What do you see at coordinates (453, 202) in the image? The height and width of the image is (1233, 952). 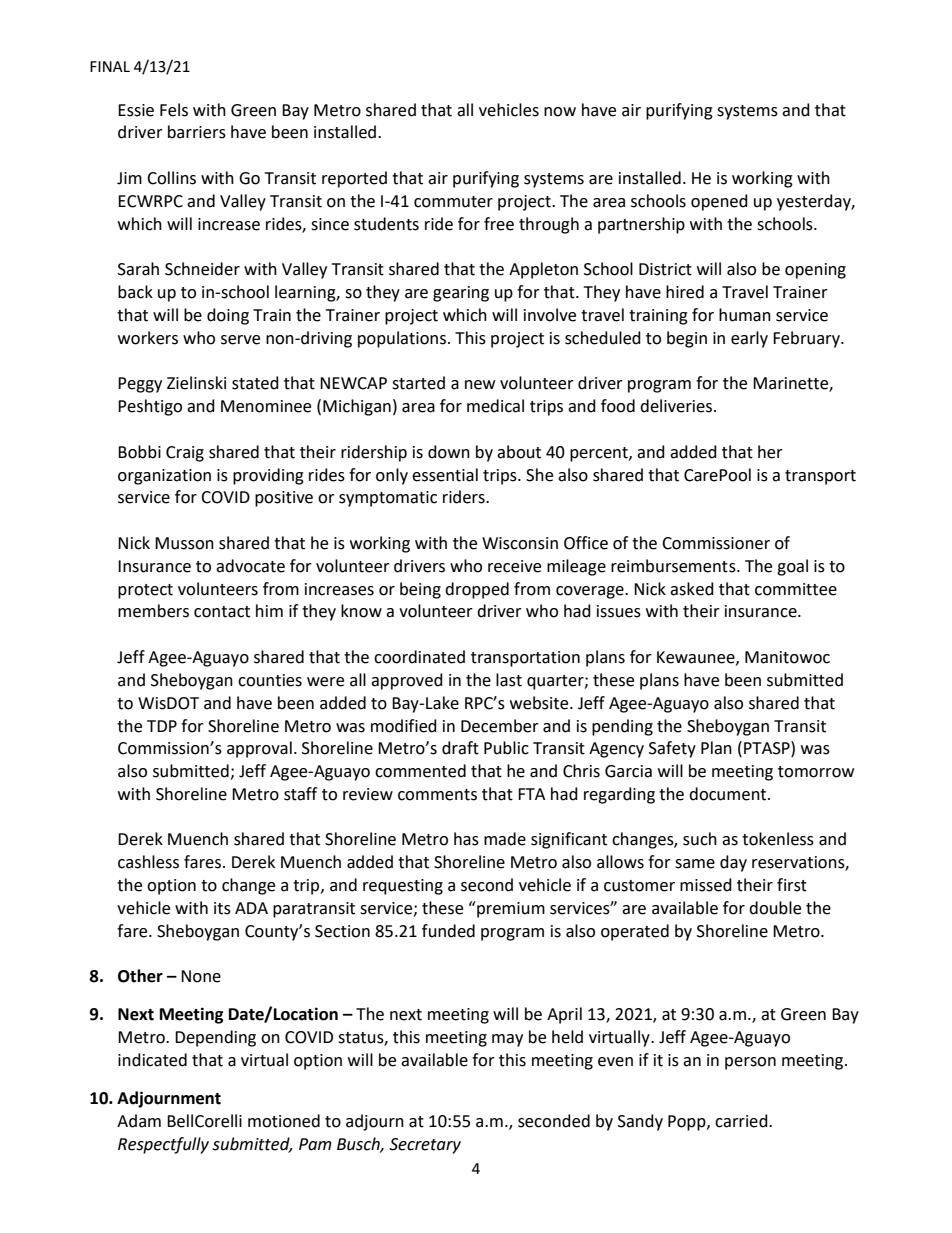 I see `commuter` at bounding box center [453, 202].
